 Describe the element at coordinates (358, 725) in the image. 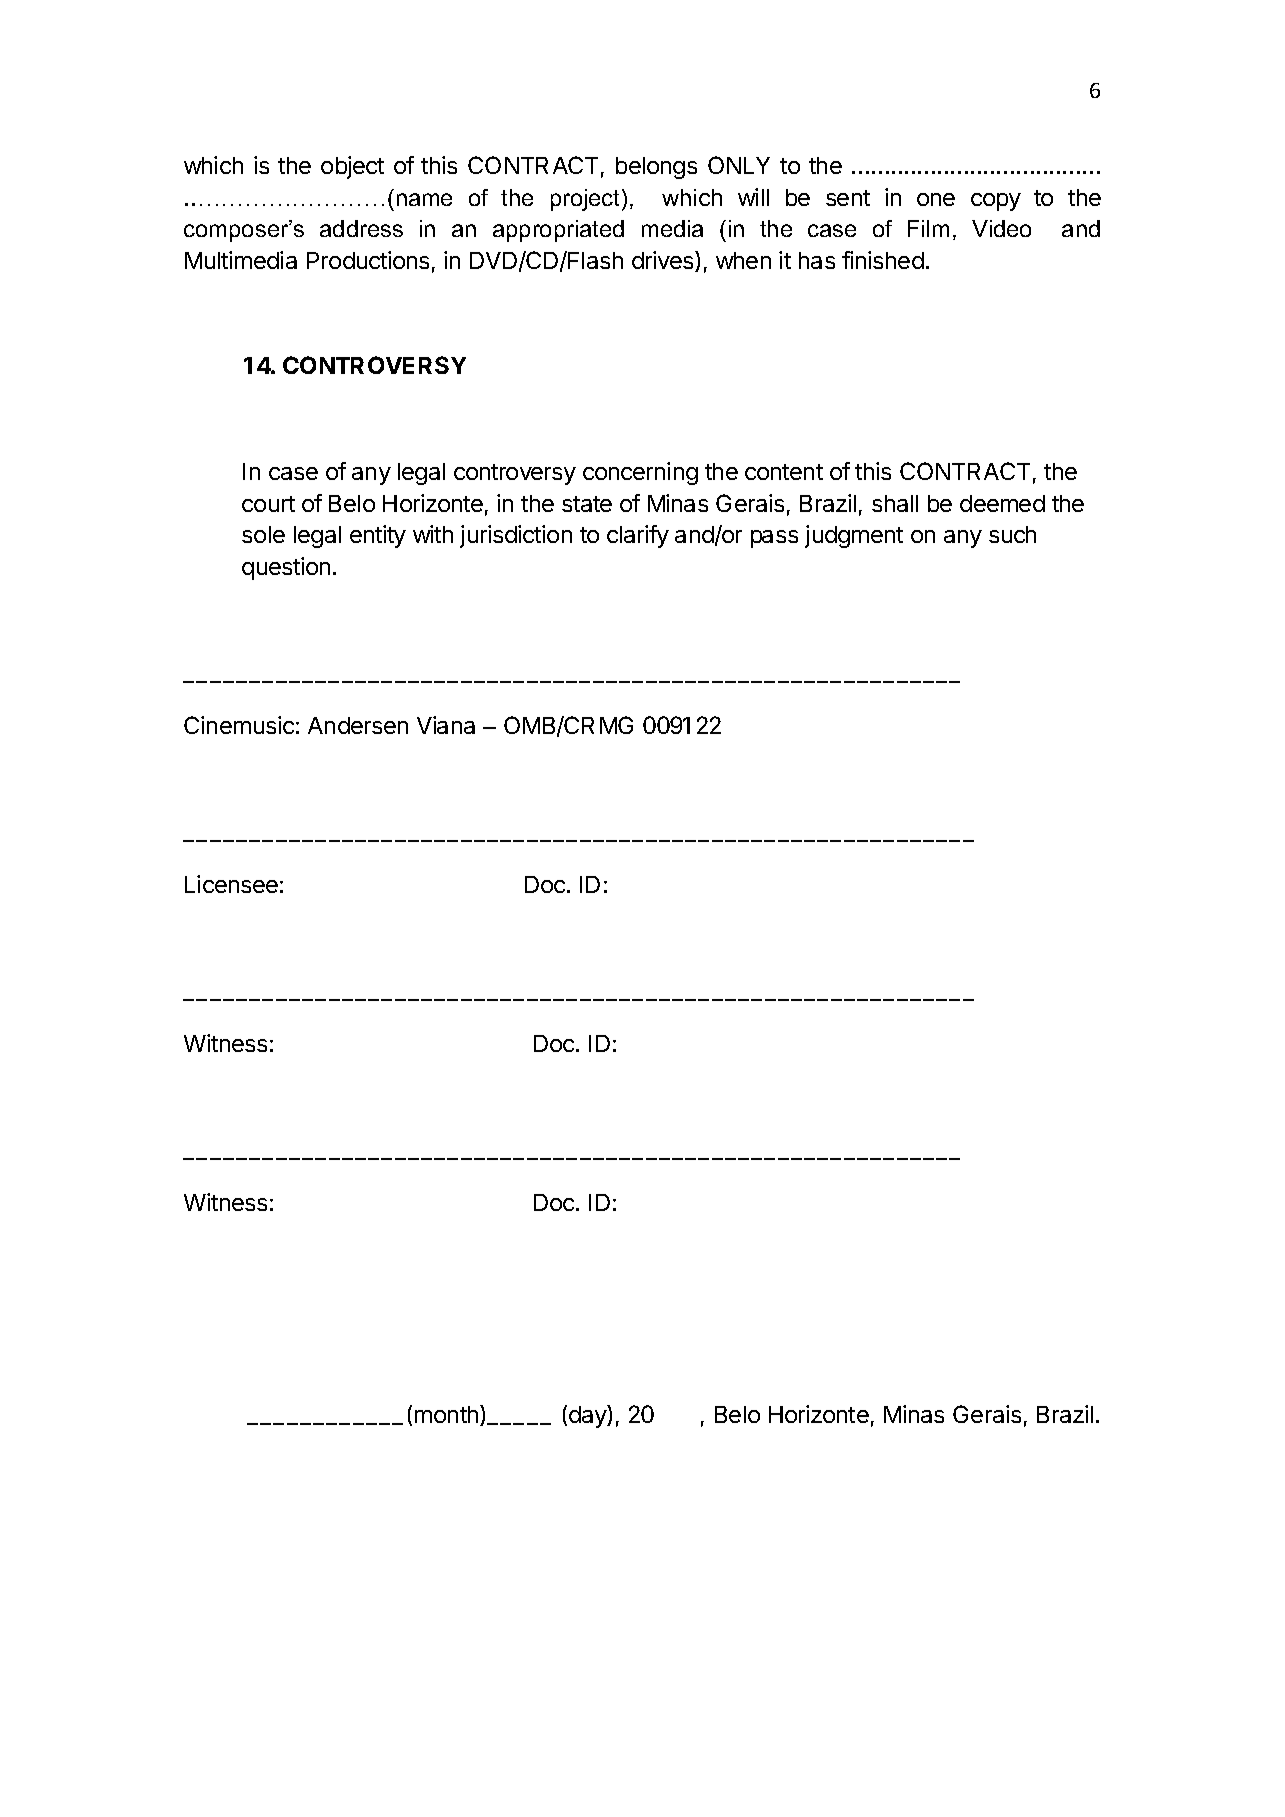

I see `Andersen` at that location.
